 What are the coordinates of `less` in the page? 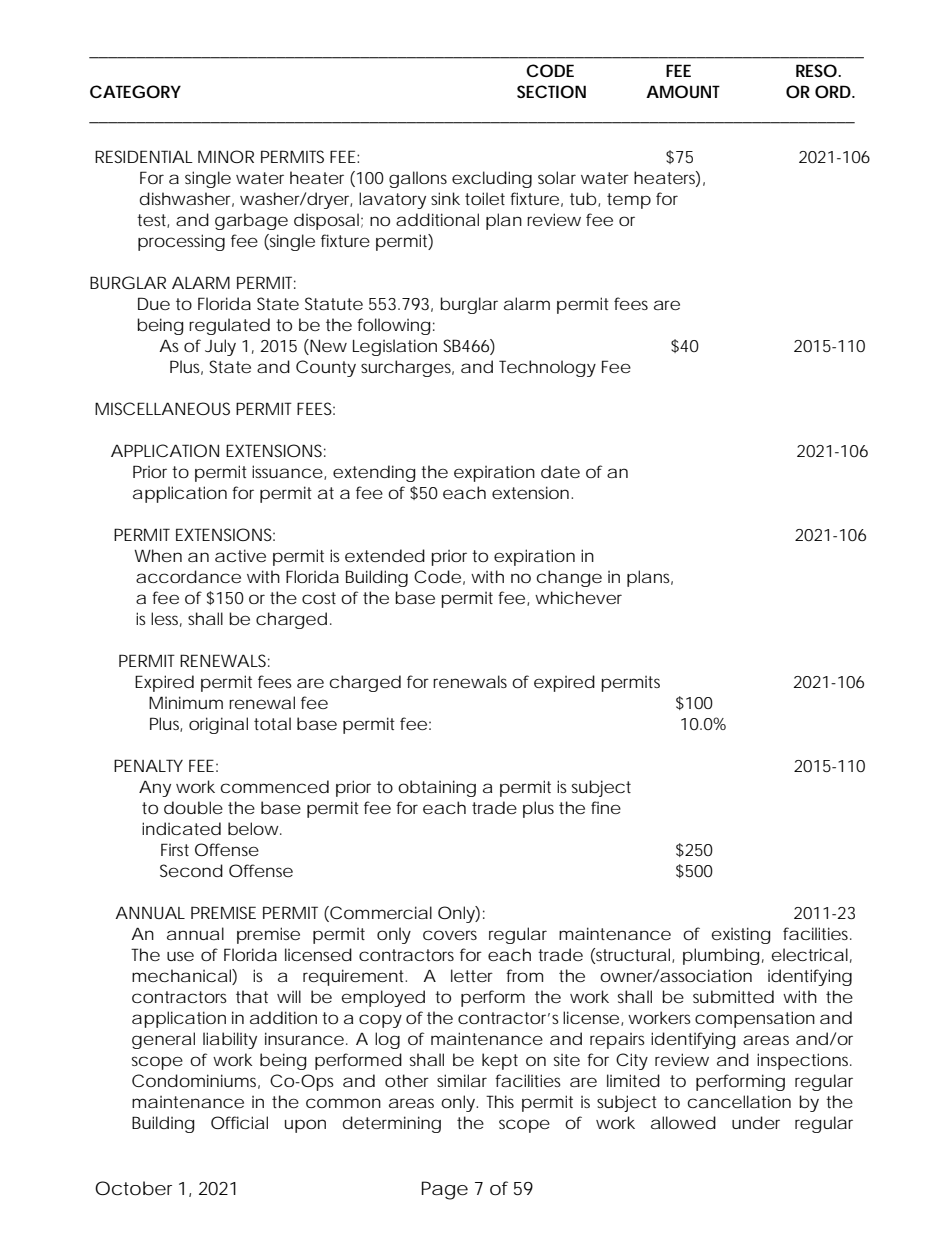 It's located at (166, 619).
